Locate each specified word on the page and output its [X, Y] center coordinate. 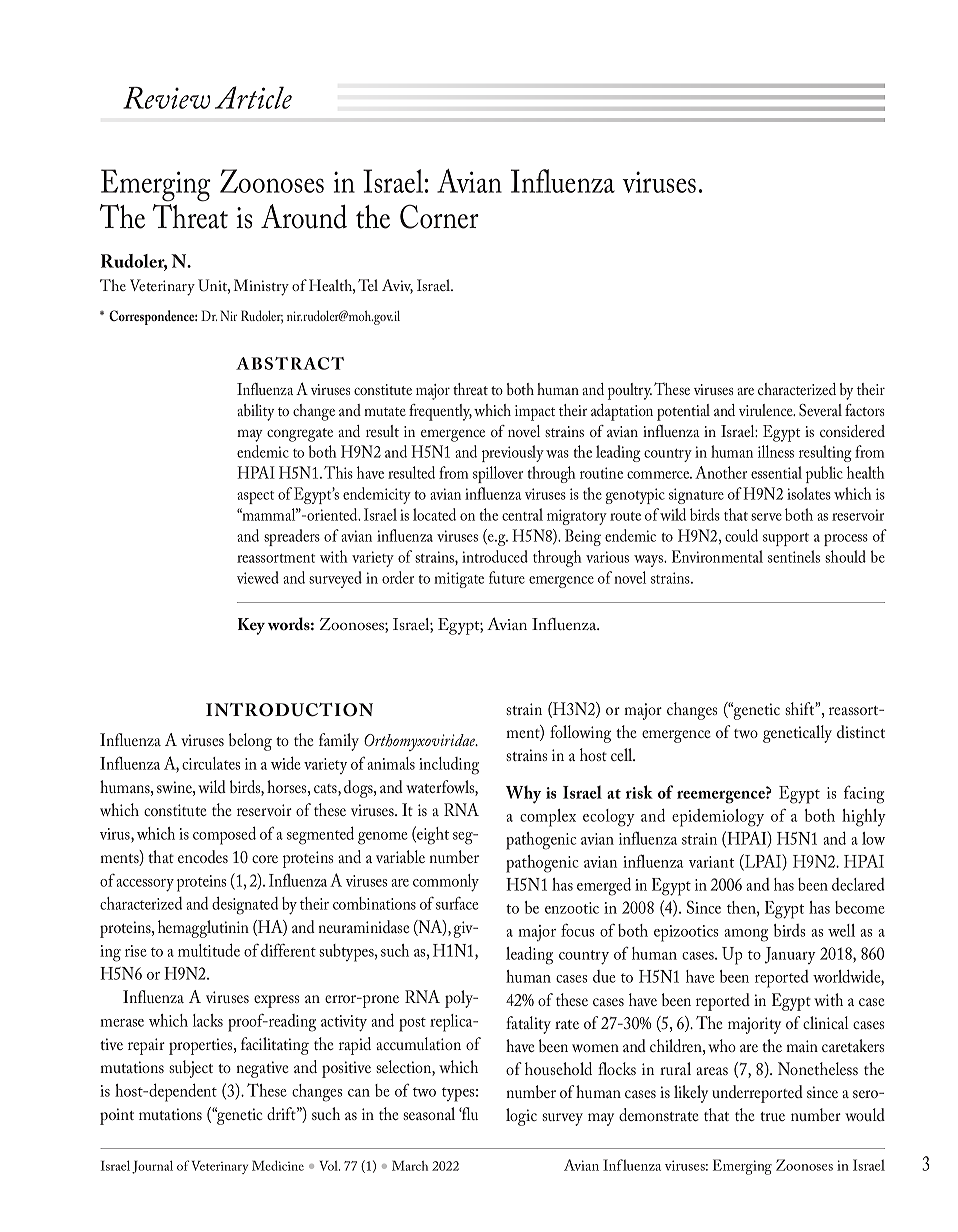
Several [820, 410]
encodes [203, 856]
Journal [152, 1167]
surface [457, 903]
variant [711, 862]
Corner [439, 216]
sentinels [794, 556]
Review [166, 98]
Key [251, 626]
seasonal [429, 1113]
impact [535, 413]
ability [255, 412]
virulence [767, 410]
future [507, 577]
